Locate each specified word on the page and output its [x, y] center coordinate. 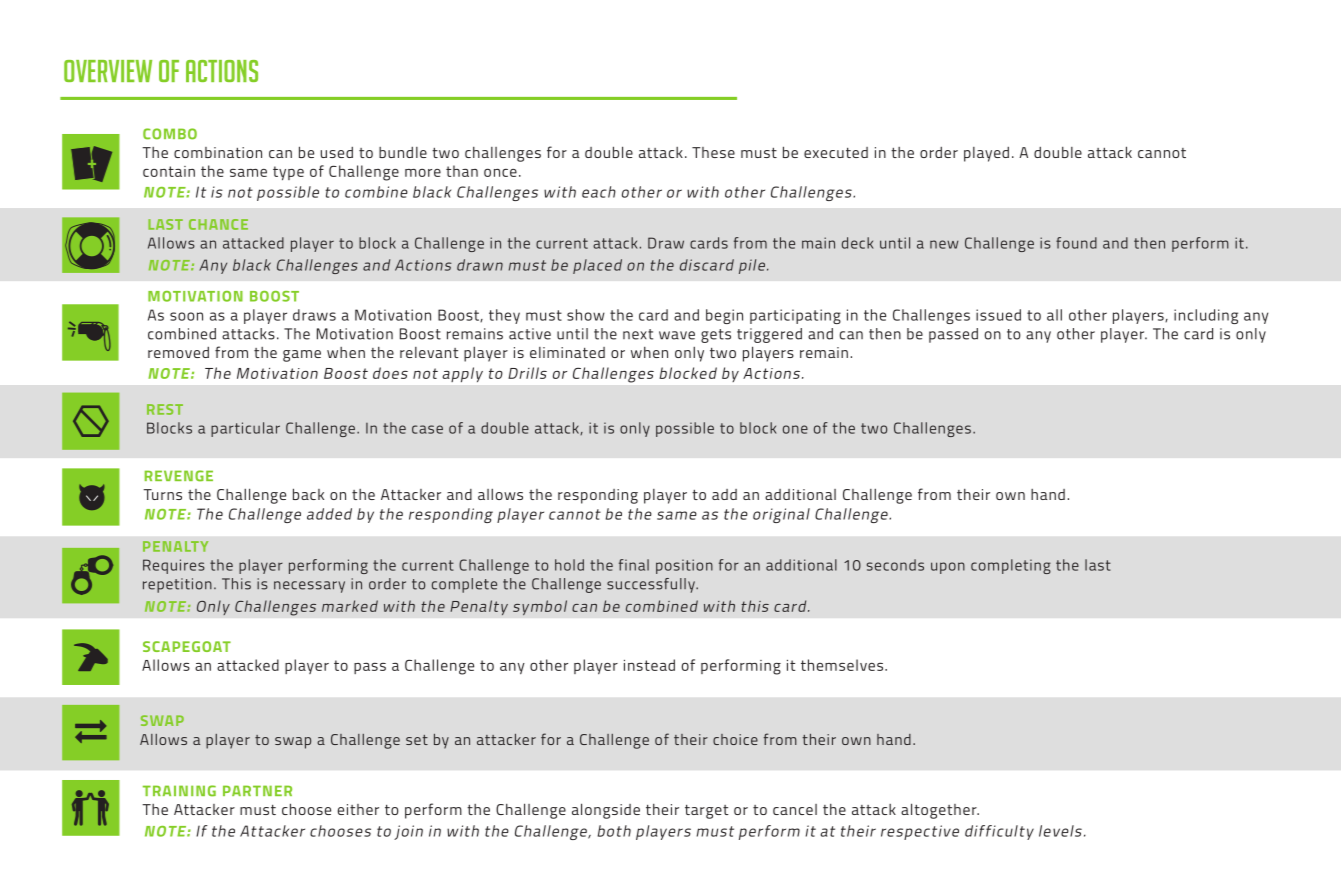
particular [245, 429]
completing [1011, 566]
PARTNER [257, 790]
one [795, 429]
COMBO [170, 134]
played [986, 154]
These [713, 152]
